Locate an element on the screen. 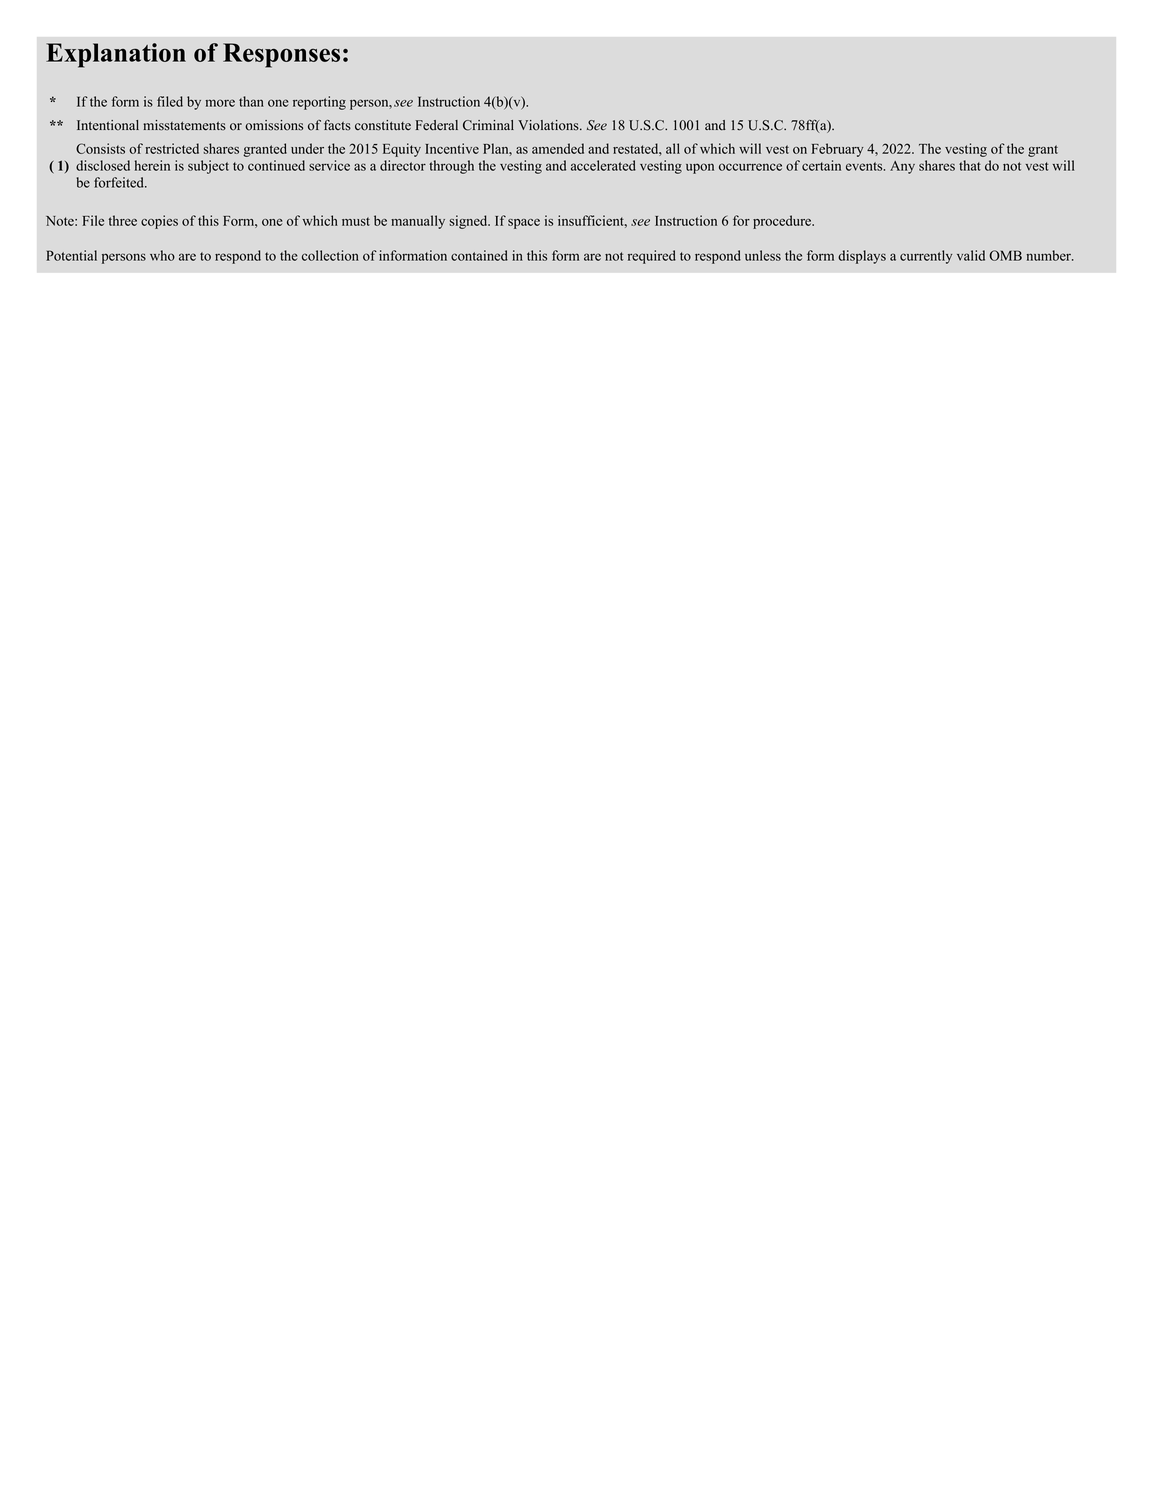 The width and height of the screenshot is (1153, 1492). Violations is located at coordinates (549, 125).
